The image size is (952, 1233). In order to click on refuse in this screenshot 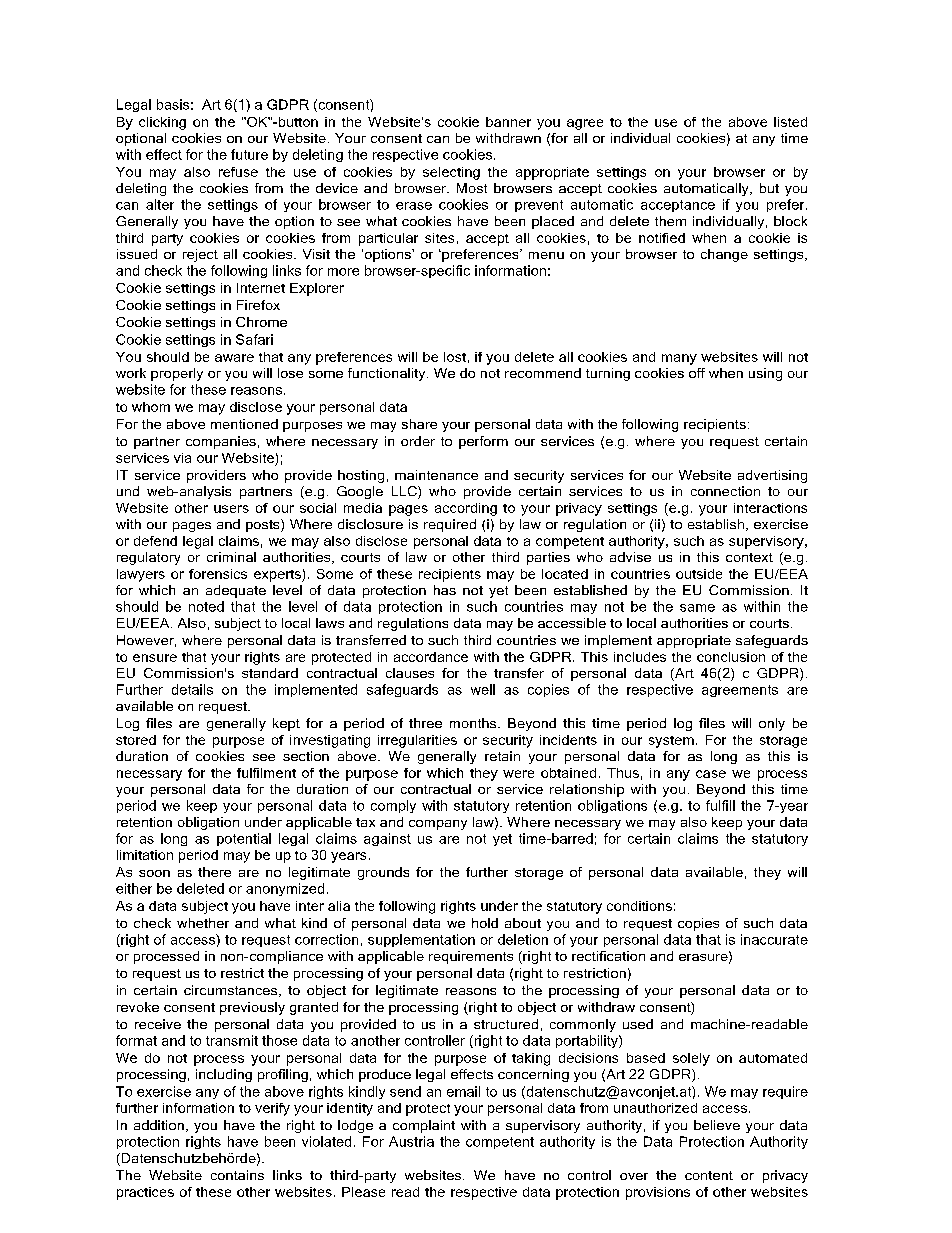, I will do `click(238, 172)`.
